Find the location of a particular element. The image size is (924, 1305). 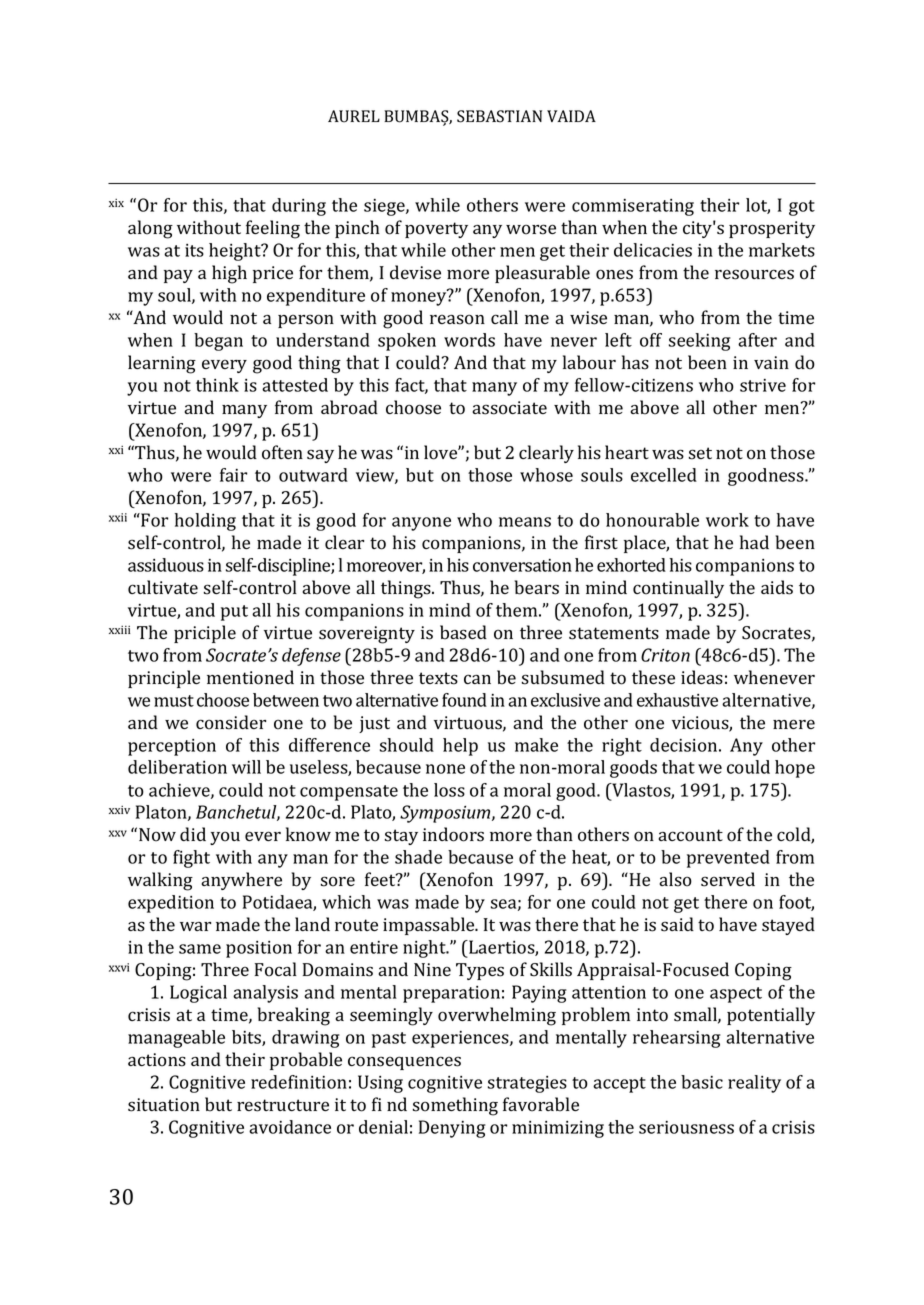

based is located at coordinates (463, 632).
